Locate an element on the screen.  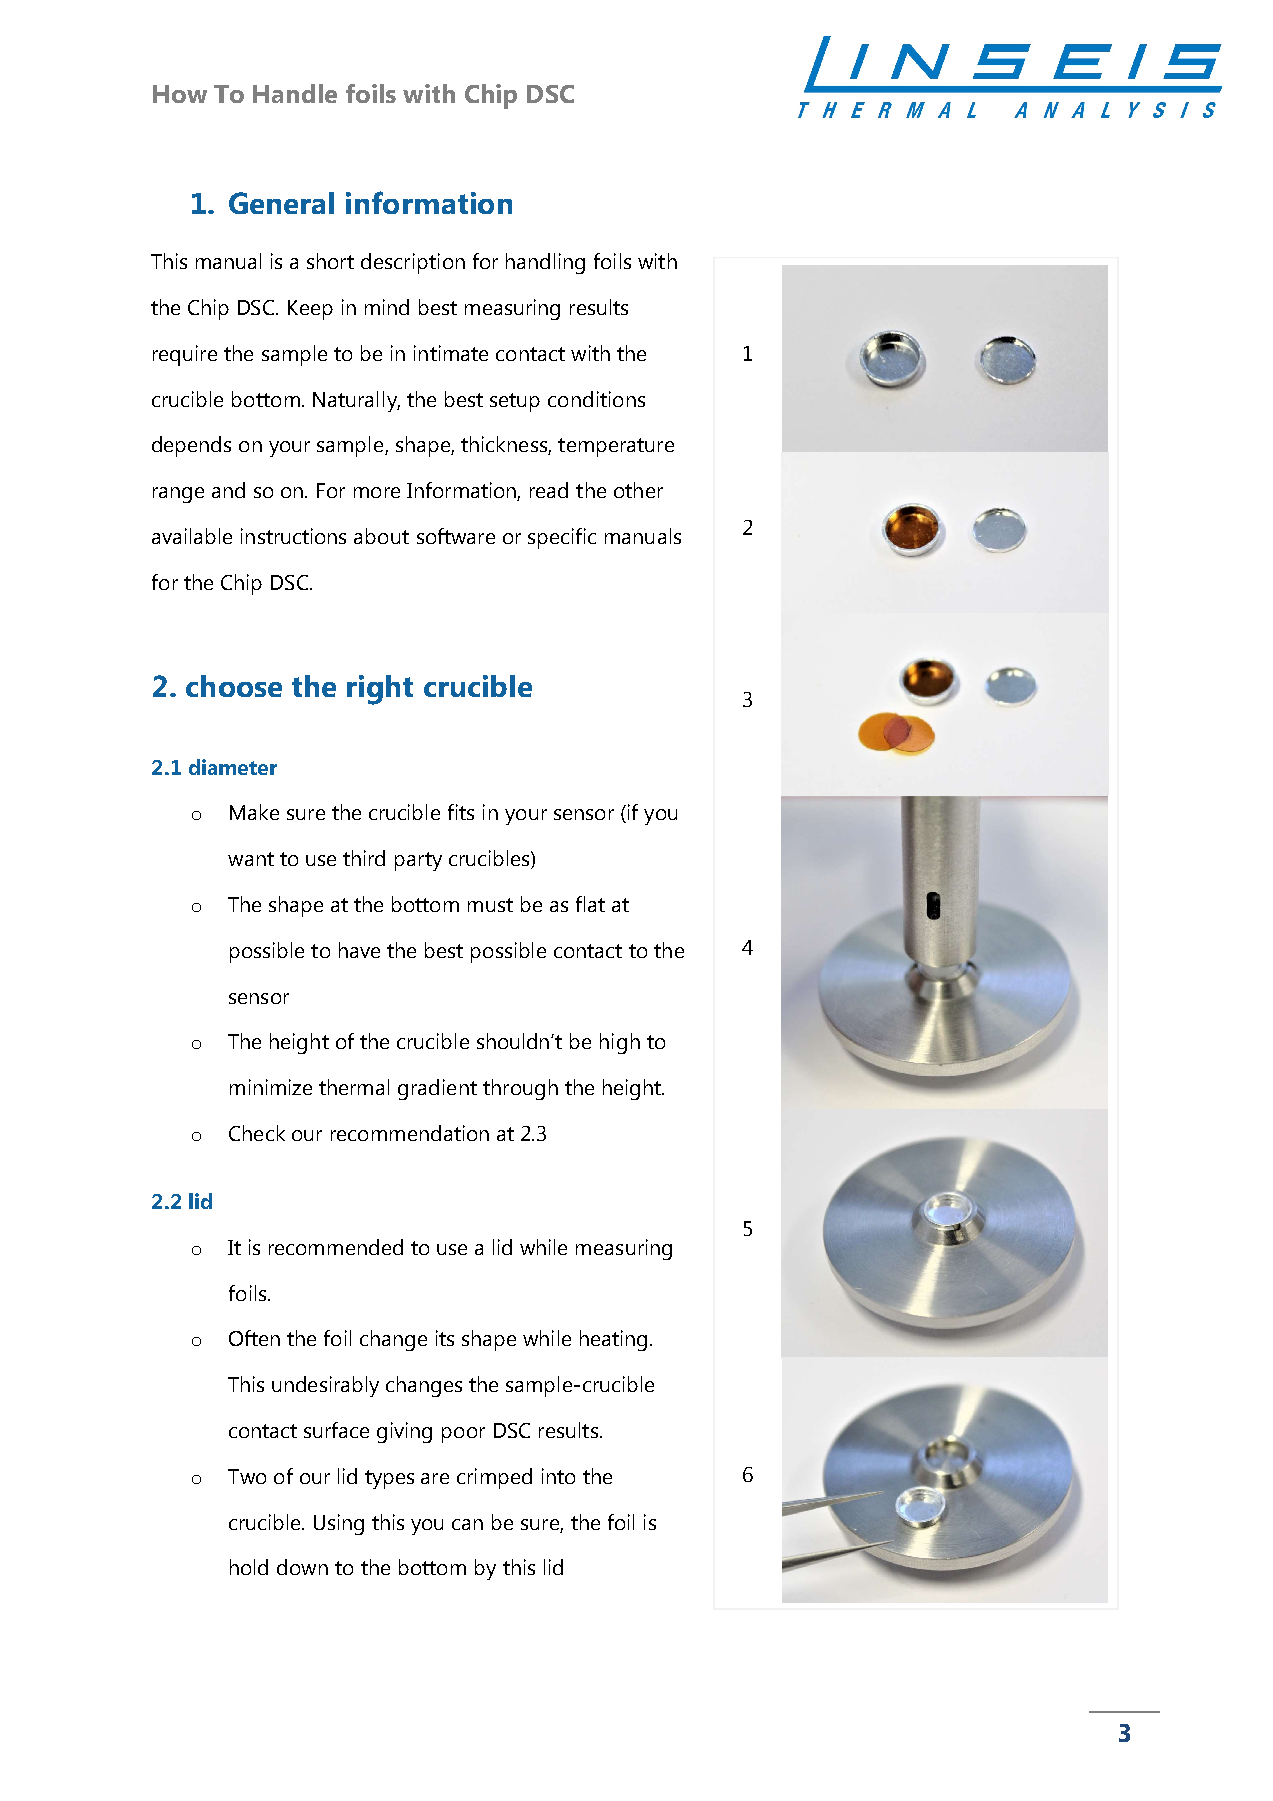
flat is located at coordinates (590, 904).
